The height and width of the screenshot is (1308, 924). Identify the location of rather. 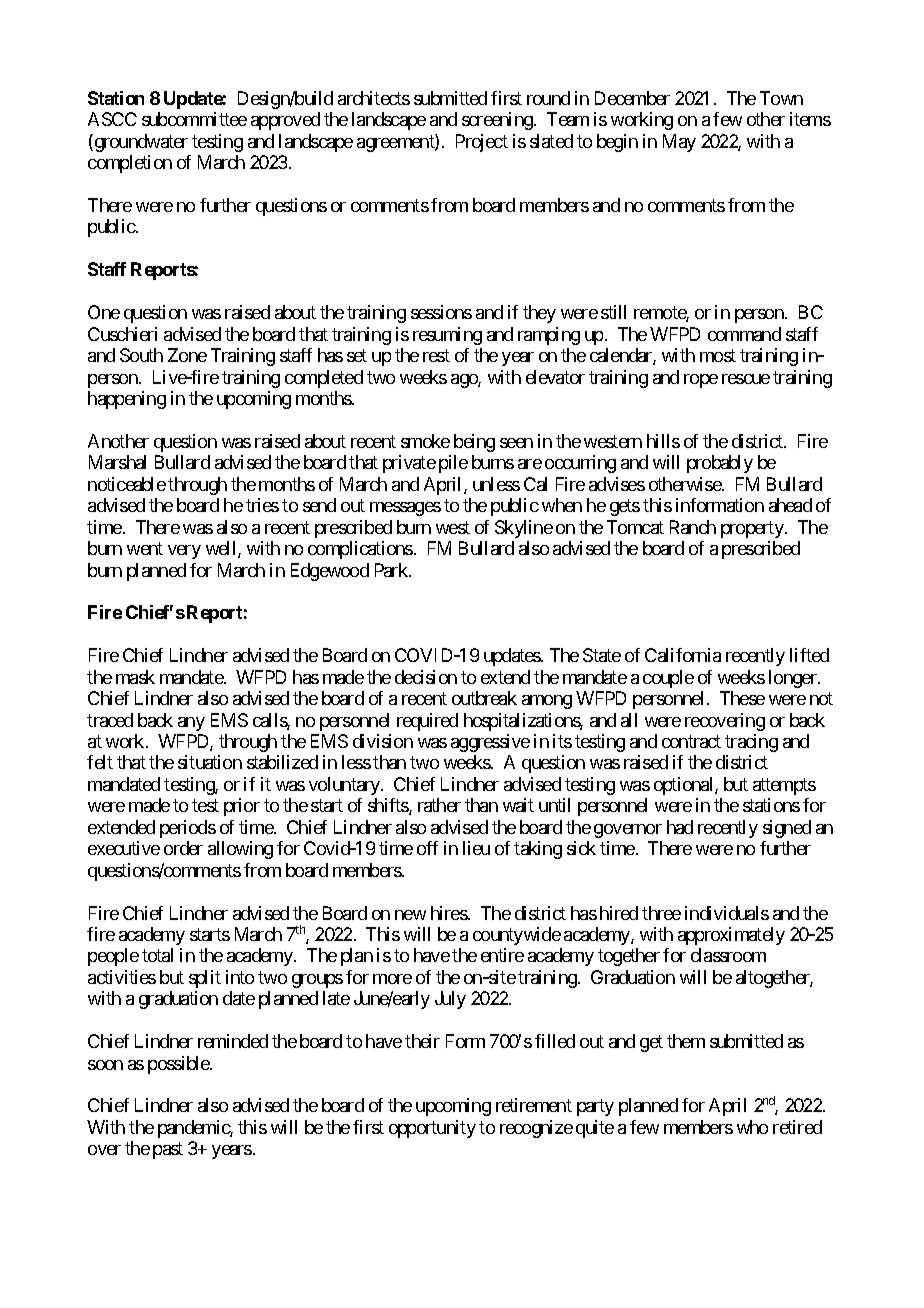
(439, 805).
